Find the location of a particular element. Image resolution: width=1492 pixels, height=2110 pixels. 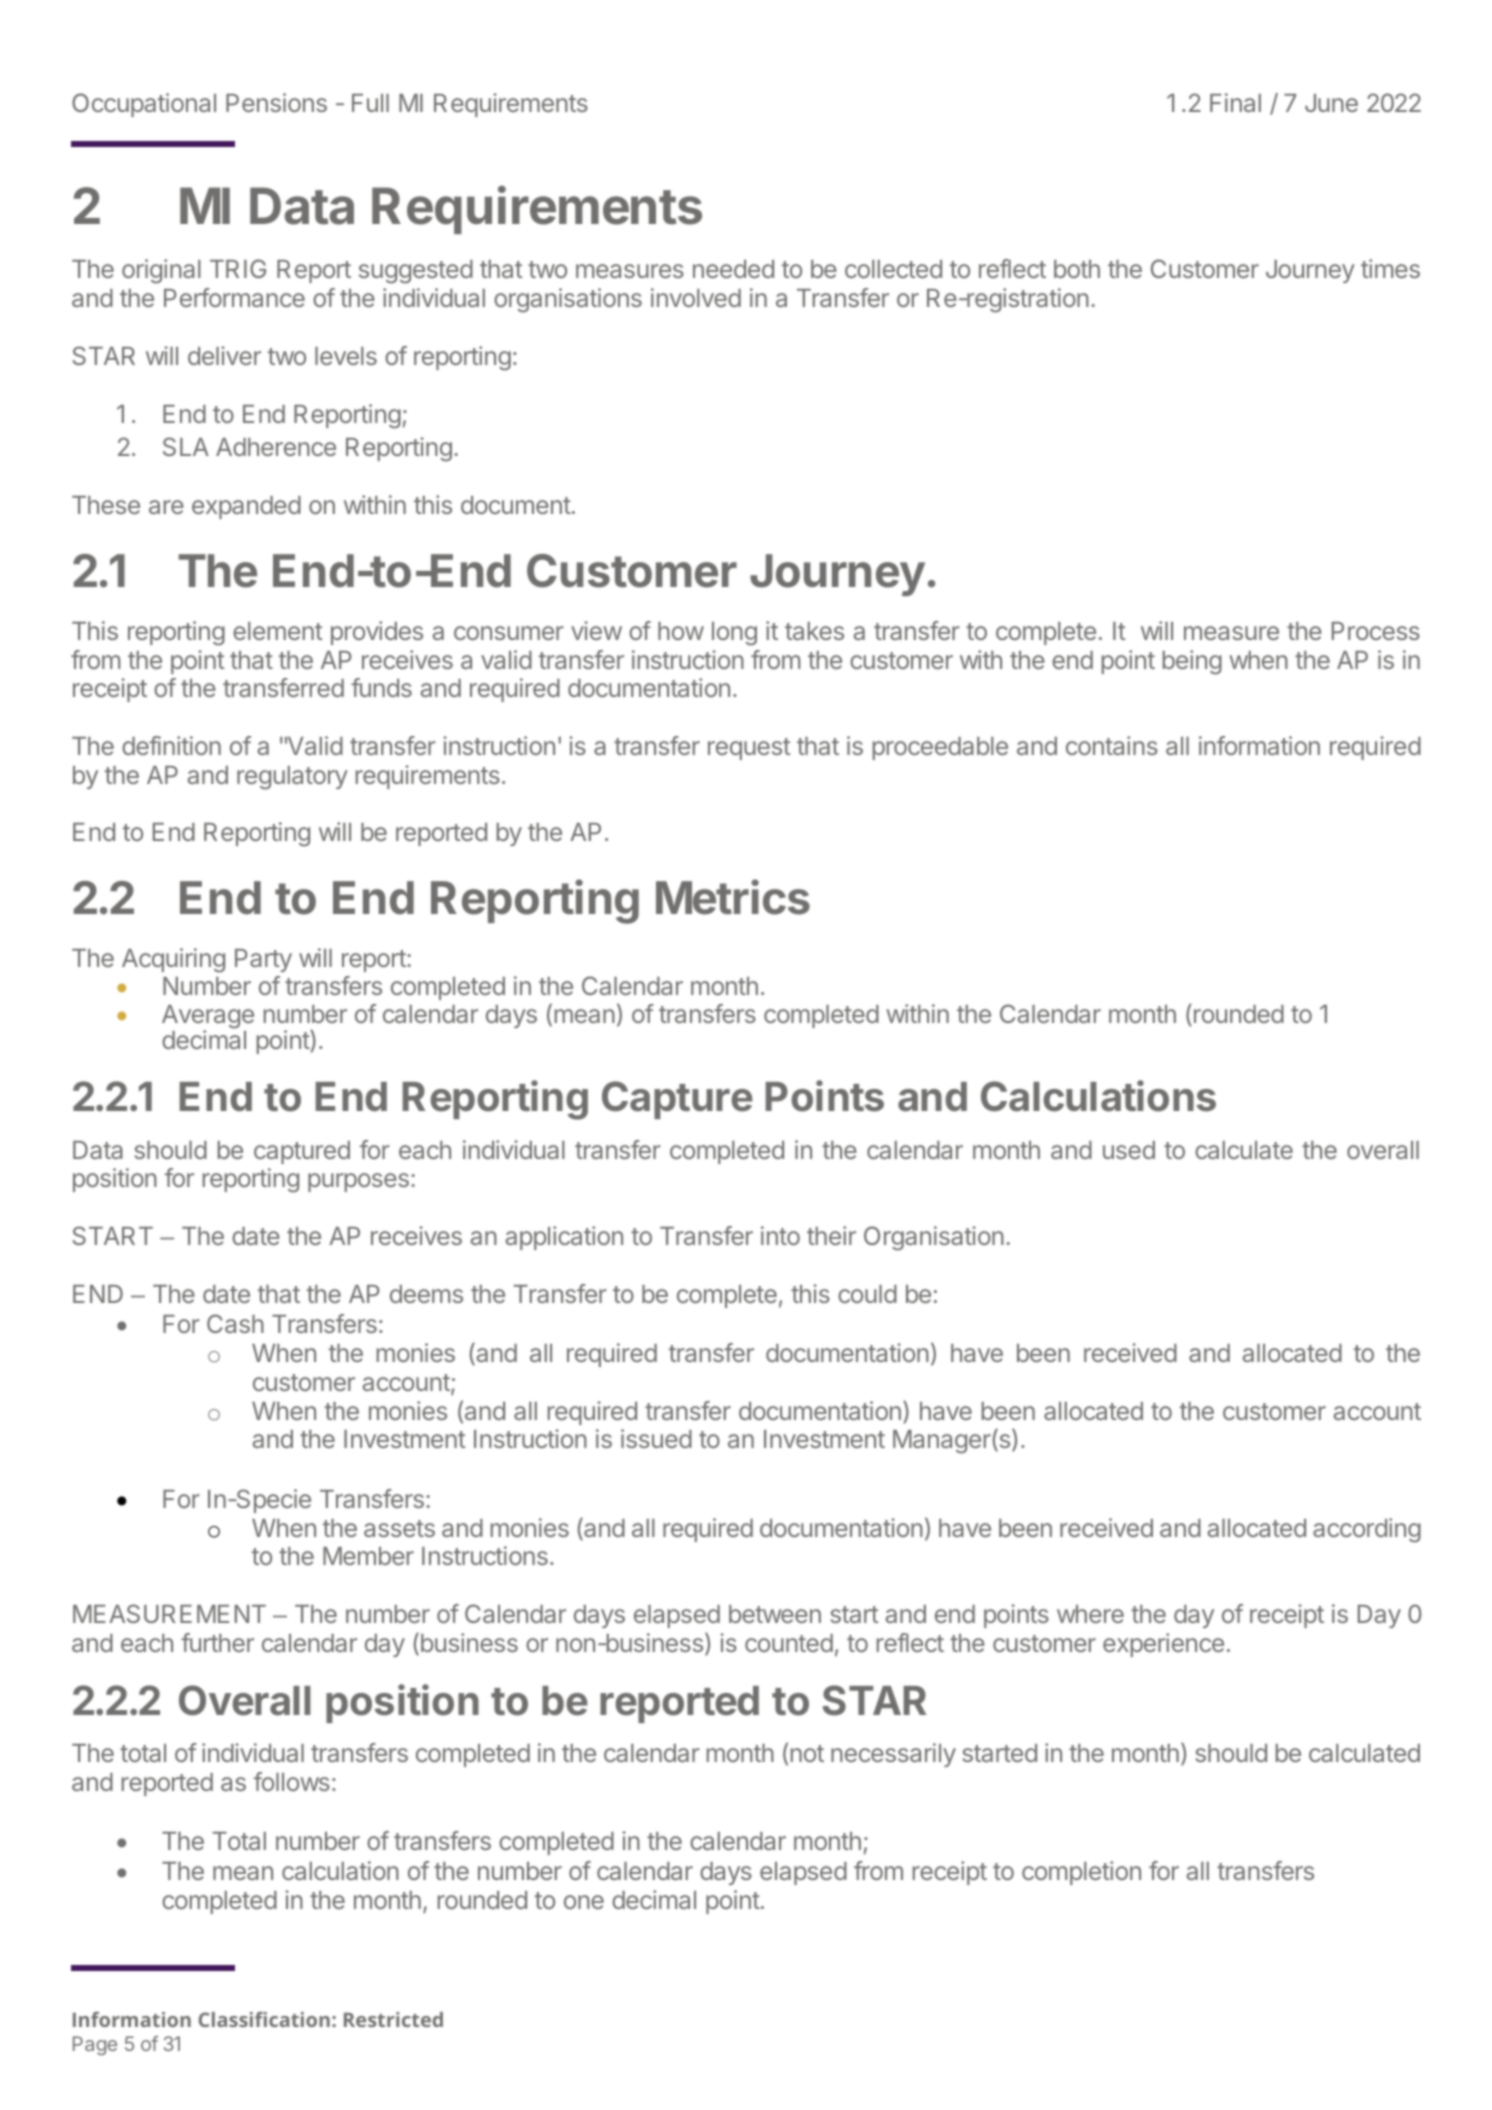

Member is located at coordinates (368, 1556).
